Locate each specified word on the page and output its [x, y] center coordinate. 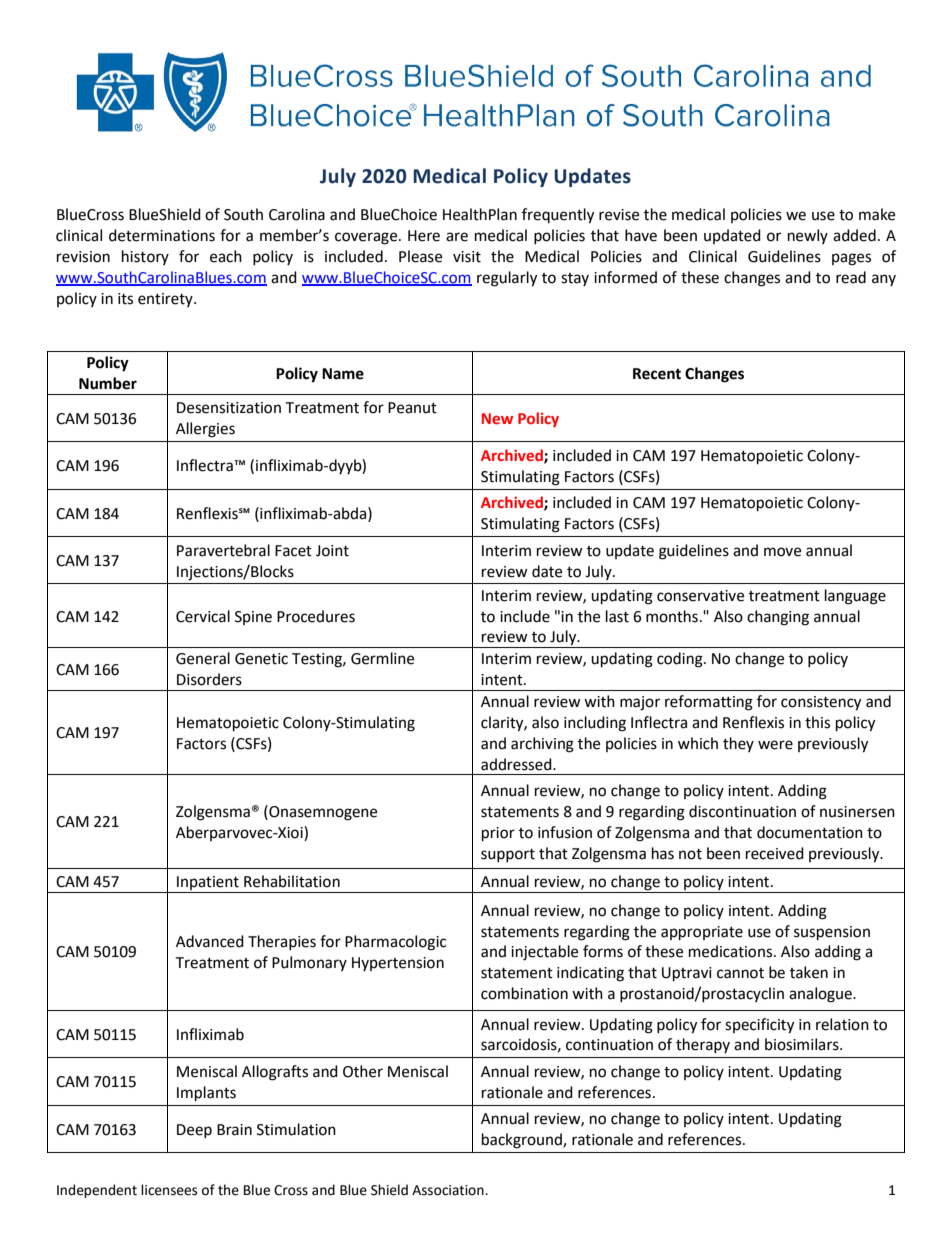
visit [467, 257]
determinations [162, 235]
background [523, 1141]
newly [808, 236]
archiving [542, 745]
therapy [703, 1045]
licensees [169, 1190]
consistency [821, 703]
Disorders [209, 679]
